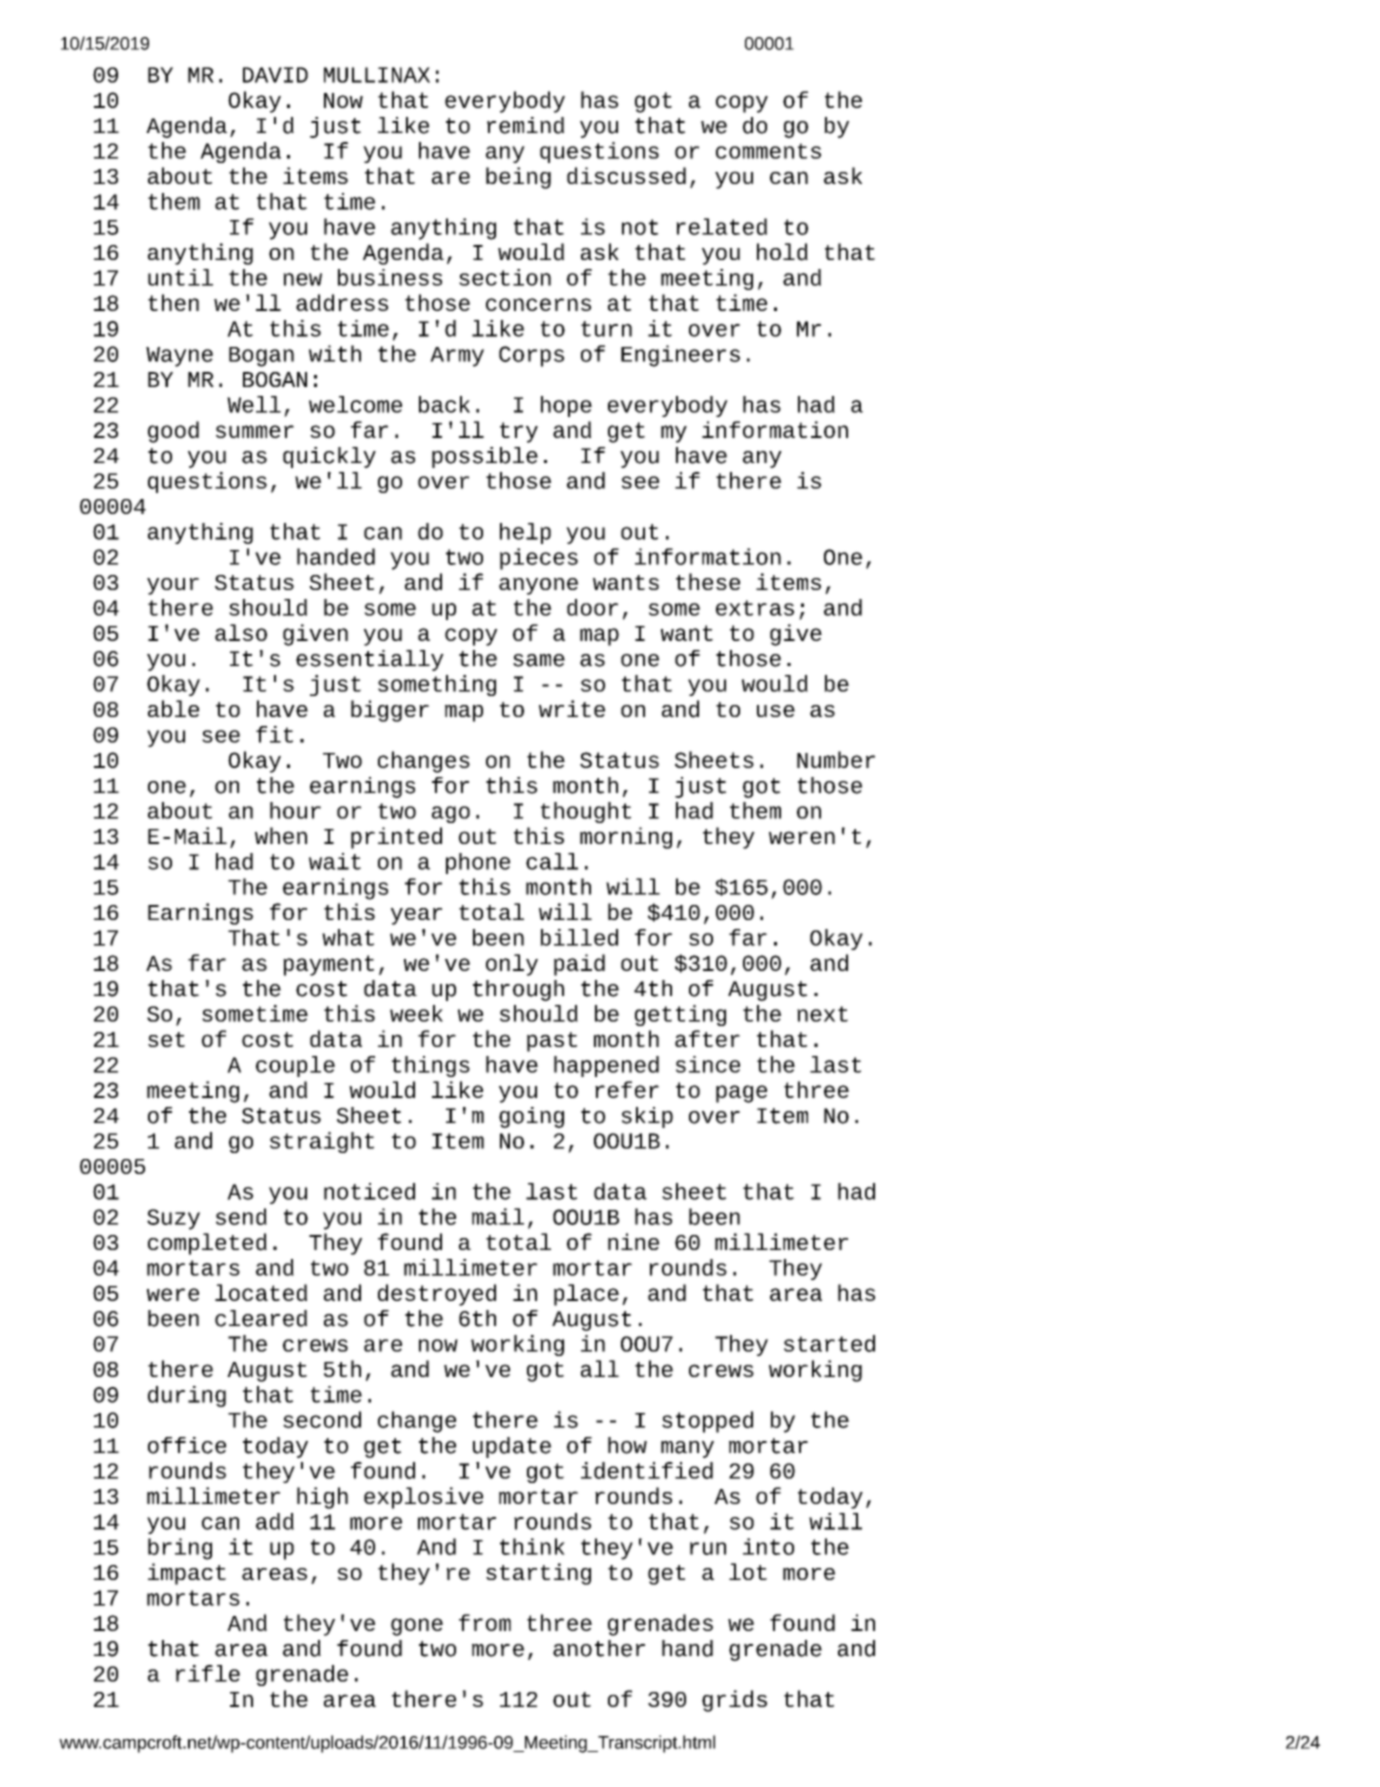  I want to click on Engineers, so click(680, 356).
